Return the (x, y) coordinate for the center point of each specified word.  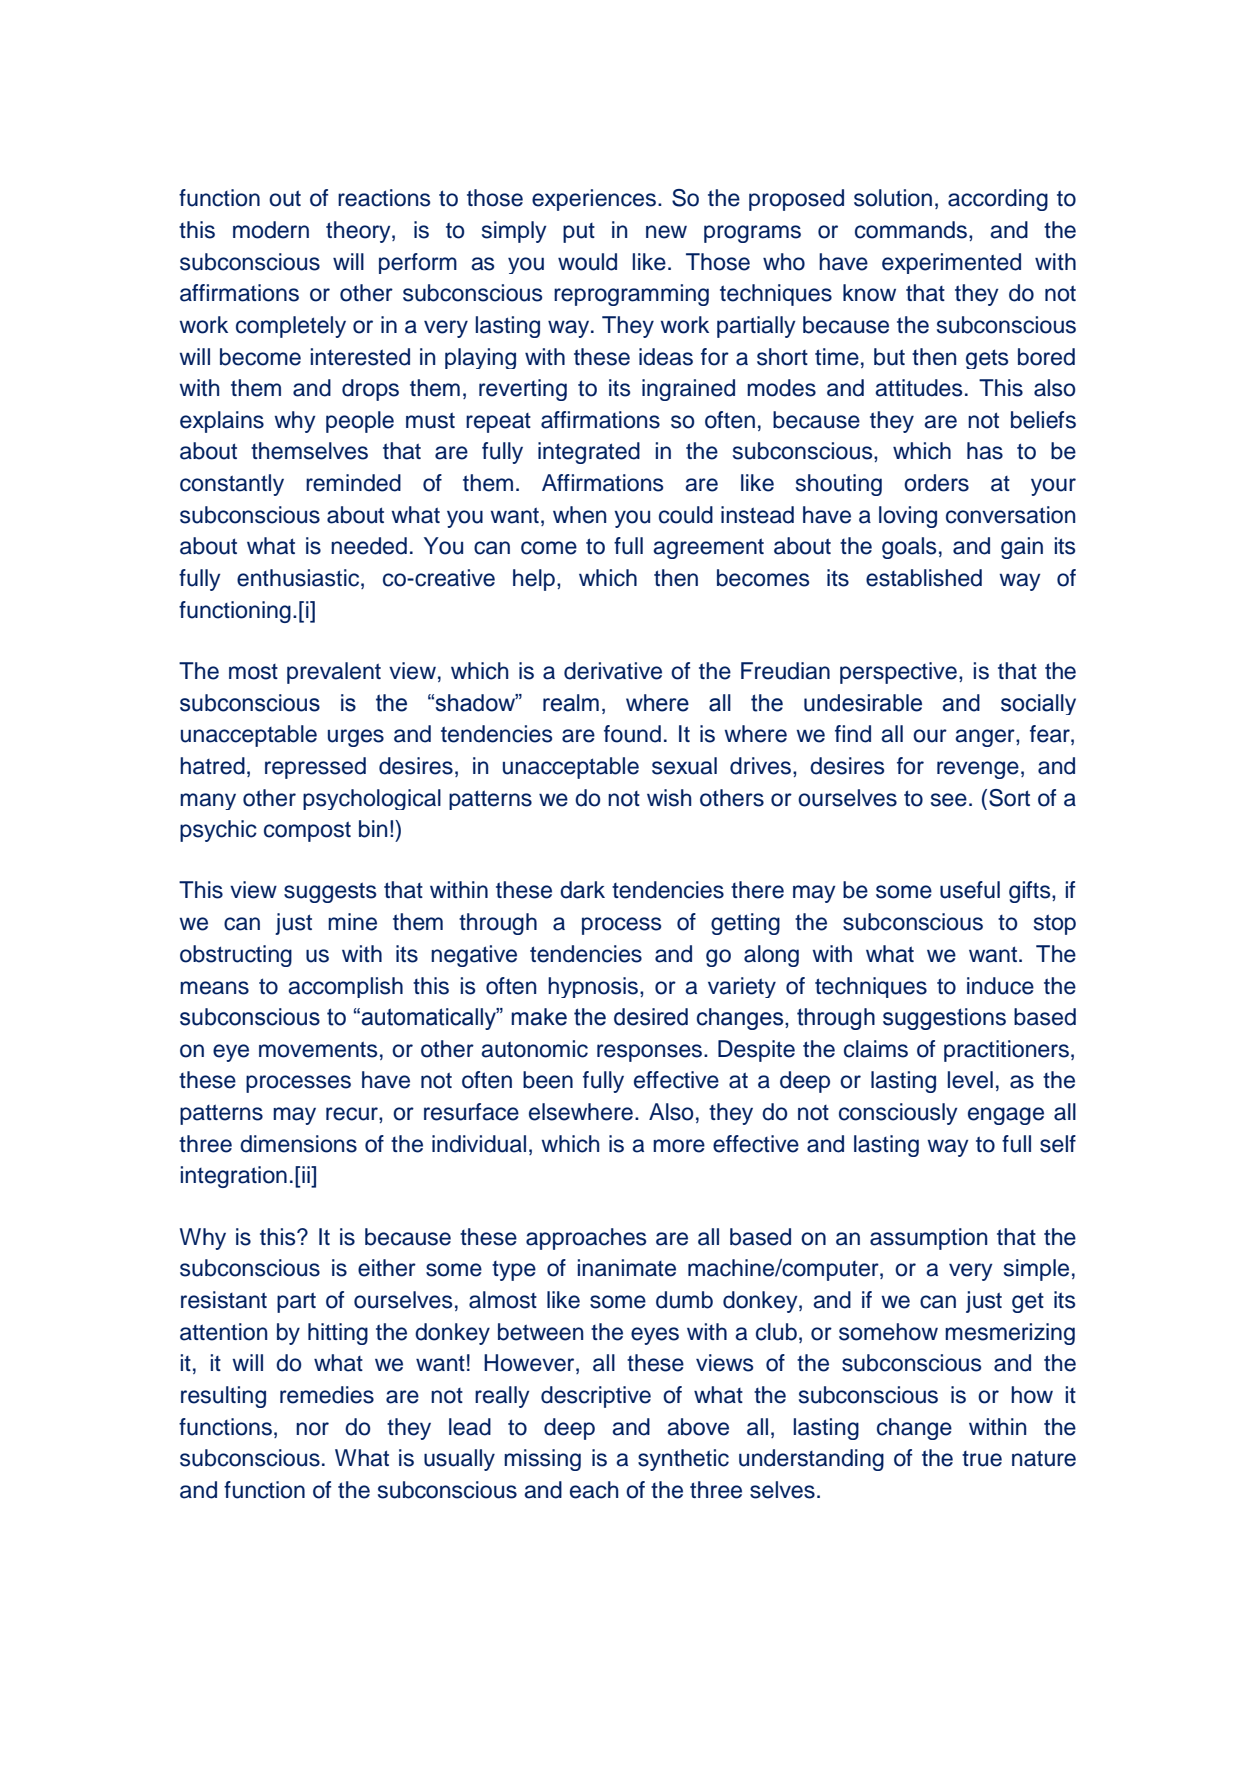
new (666, 232)
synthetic (683, 1460)
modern (271, 230)
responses (649, 1053)
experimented (951, 263)
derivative (613, 671)
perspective (898, 673)
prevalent (334, 673)
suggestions (944, 1019)
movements (318, 1049)
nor (312, 1429)
